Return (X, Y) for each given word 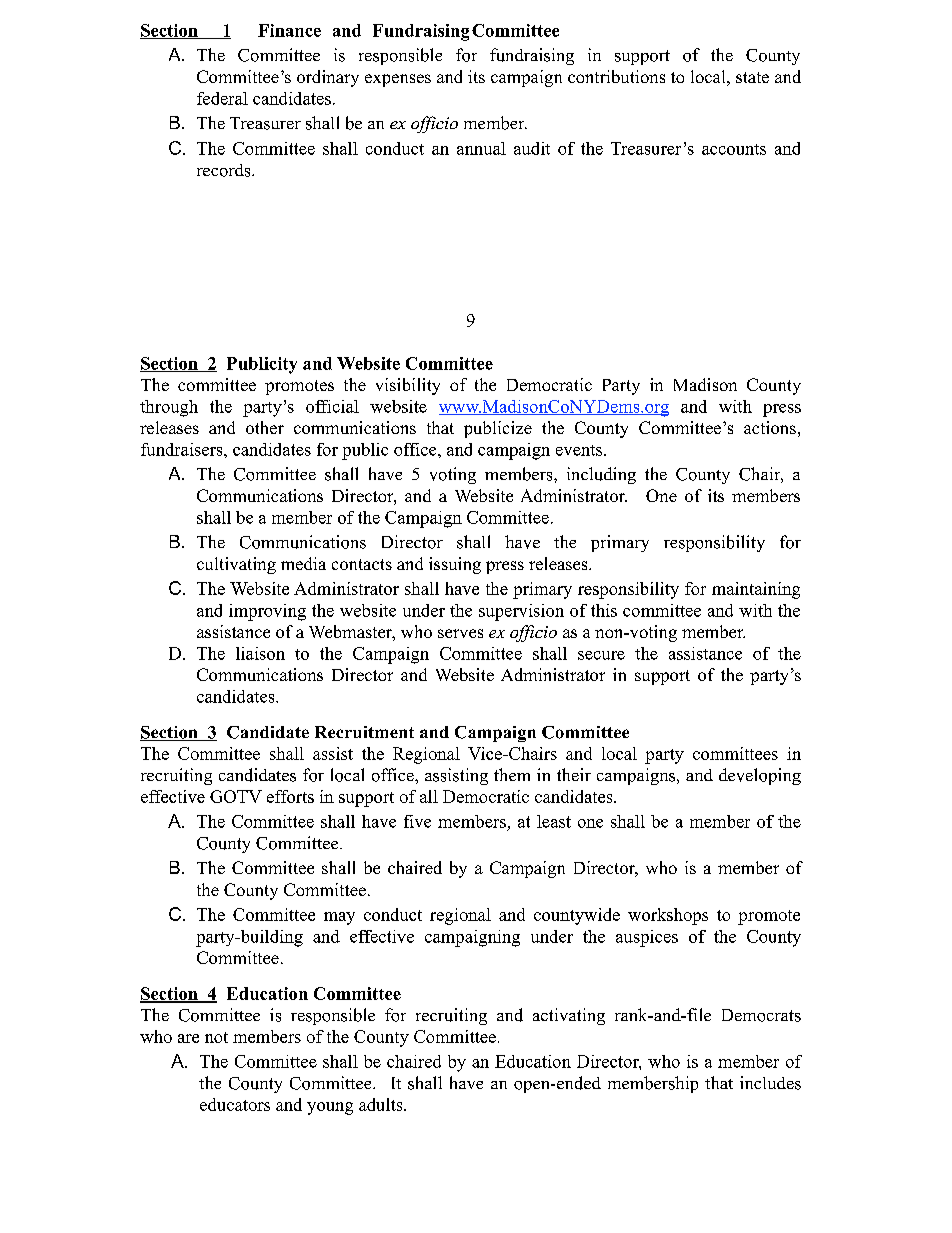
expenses (398, 80)
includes (770, 1083)
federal (222, 98)
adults (382, 1104)
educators (235, 1104)
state (752, 77)
